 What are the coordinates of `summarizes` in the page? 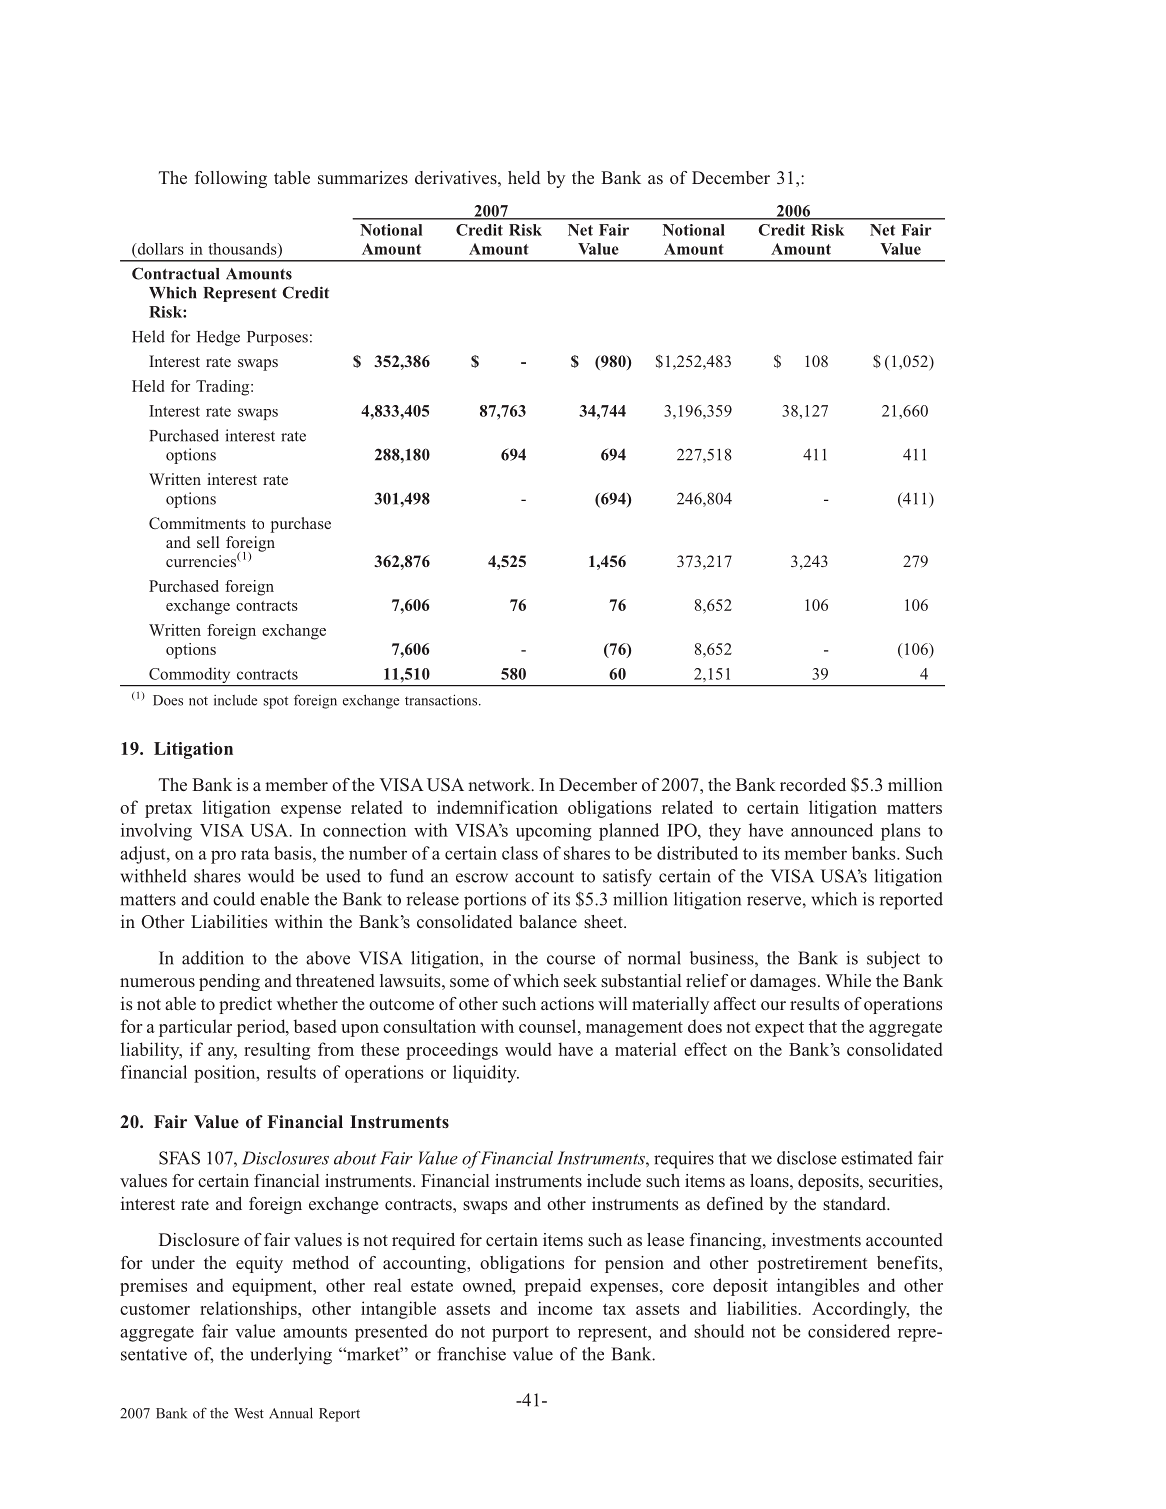 It's located at (363, 178).
